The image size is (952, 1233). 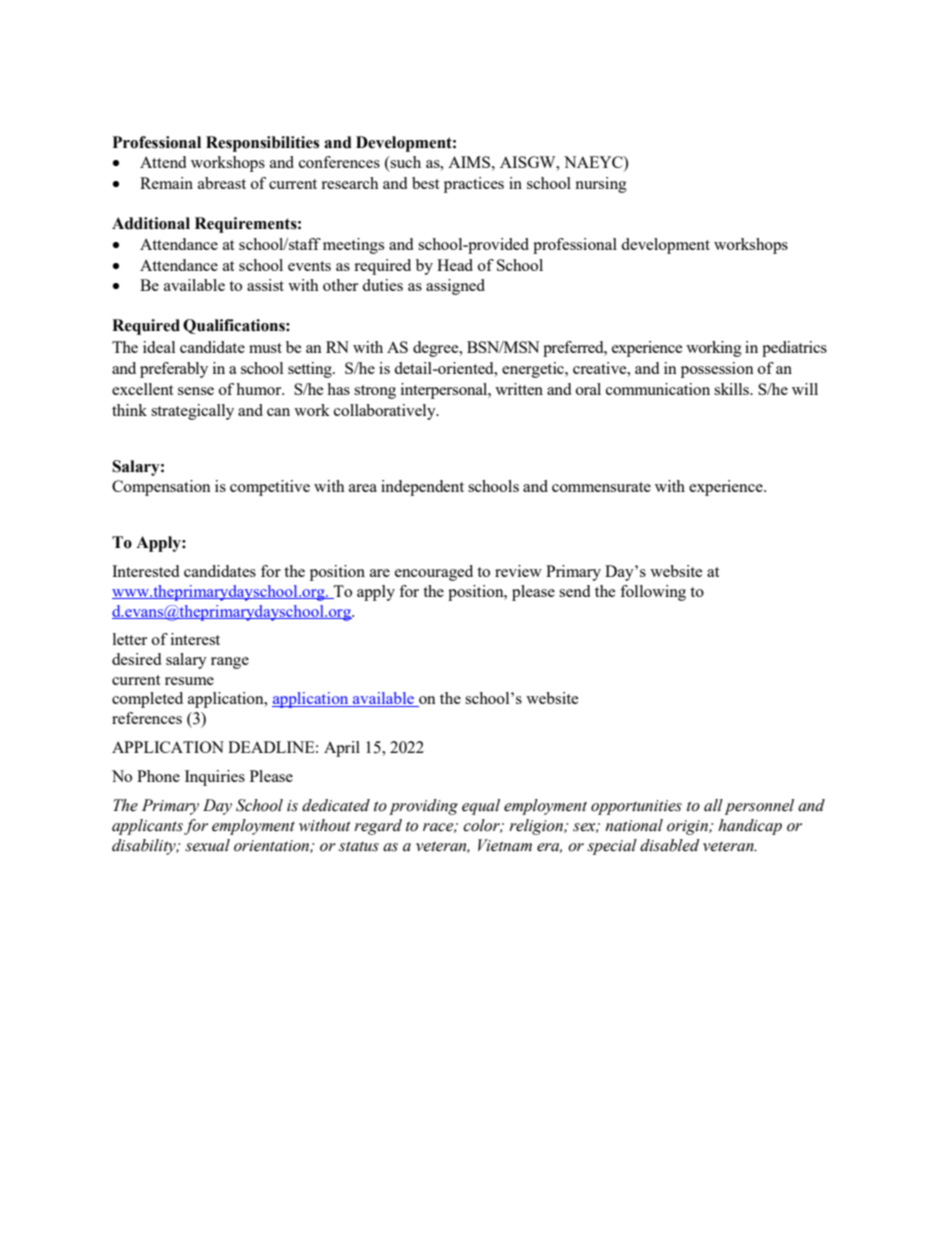 What do you see at coordinates (474, 185) in the screenshot?
I see `practices` at bounding box center [474, 185].
